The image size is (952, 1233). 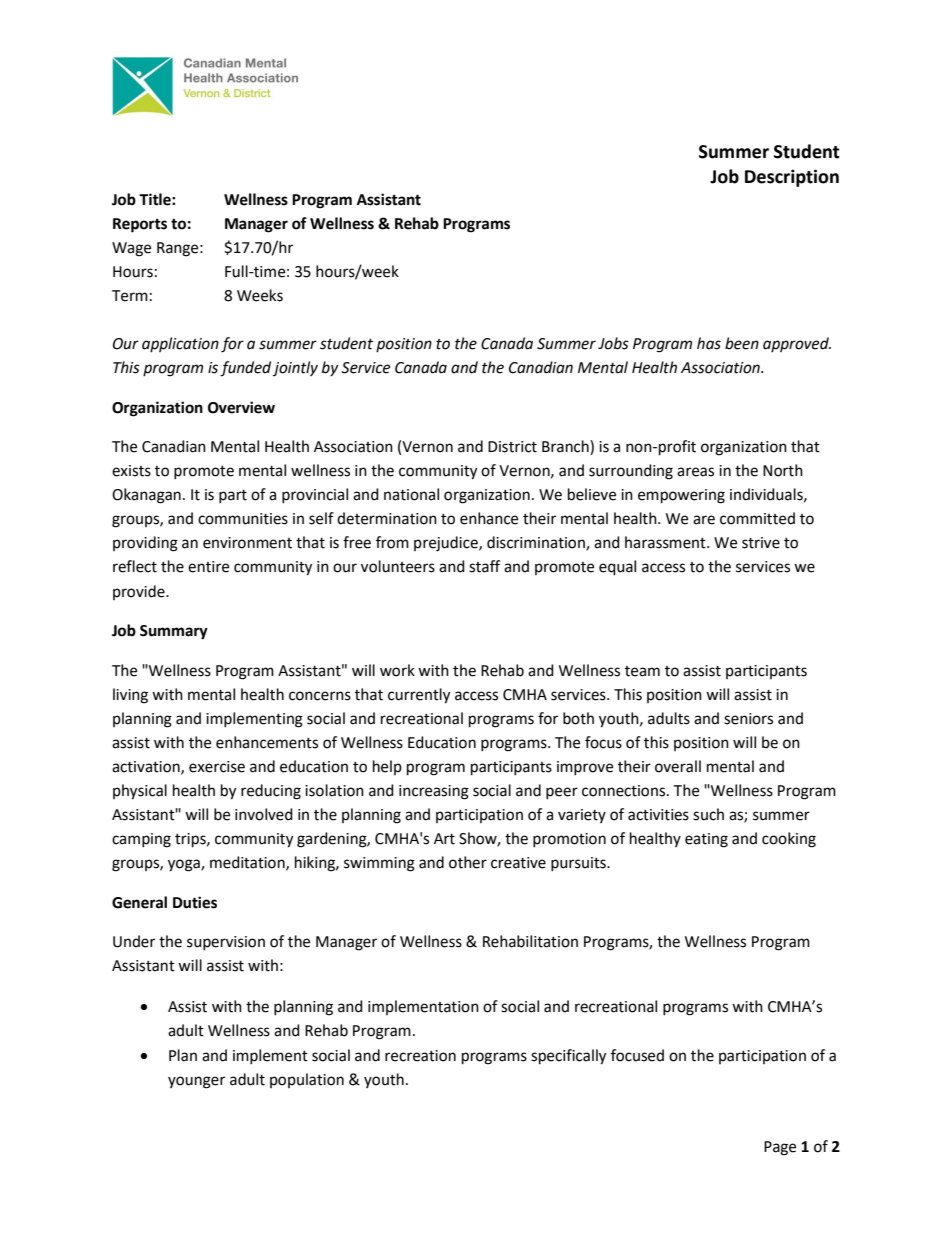 I want to click on younger, so click(x=196, y=1082).
